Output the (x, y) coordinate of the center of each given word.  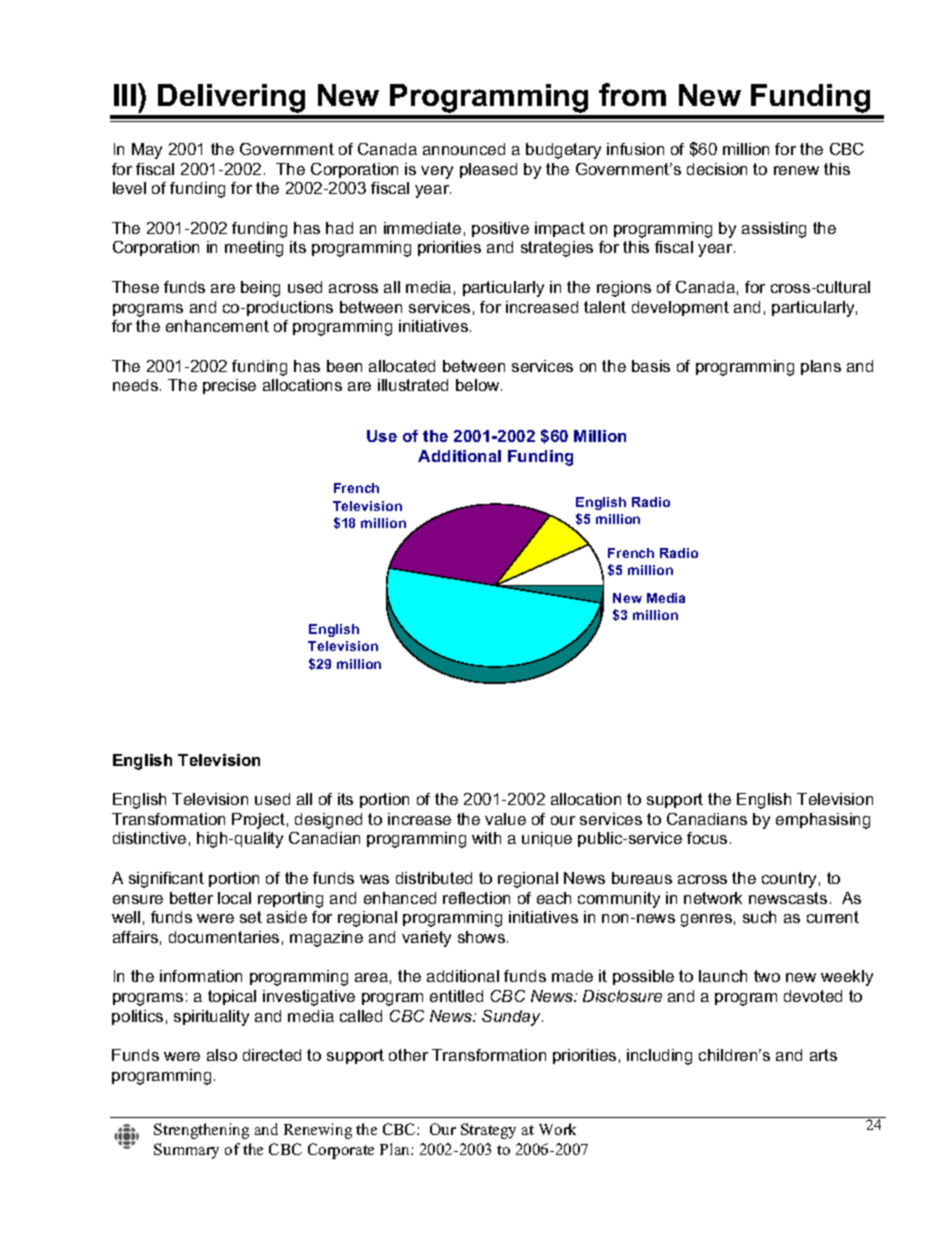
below (479, 385)
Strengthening (201, 1131)
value (505, 819)
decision (717, 169)
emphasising (823, 821)
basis (651, 366)
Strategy (488, 1131)
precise (229, 386)
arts (823, 1055)
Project (258, 821)
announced (464, 149)
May (147, 151)
